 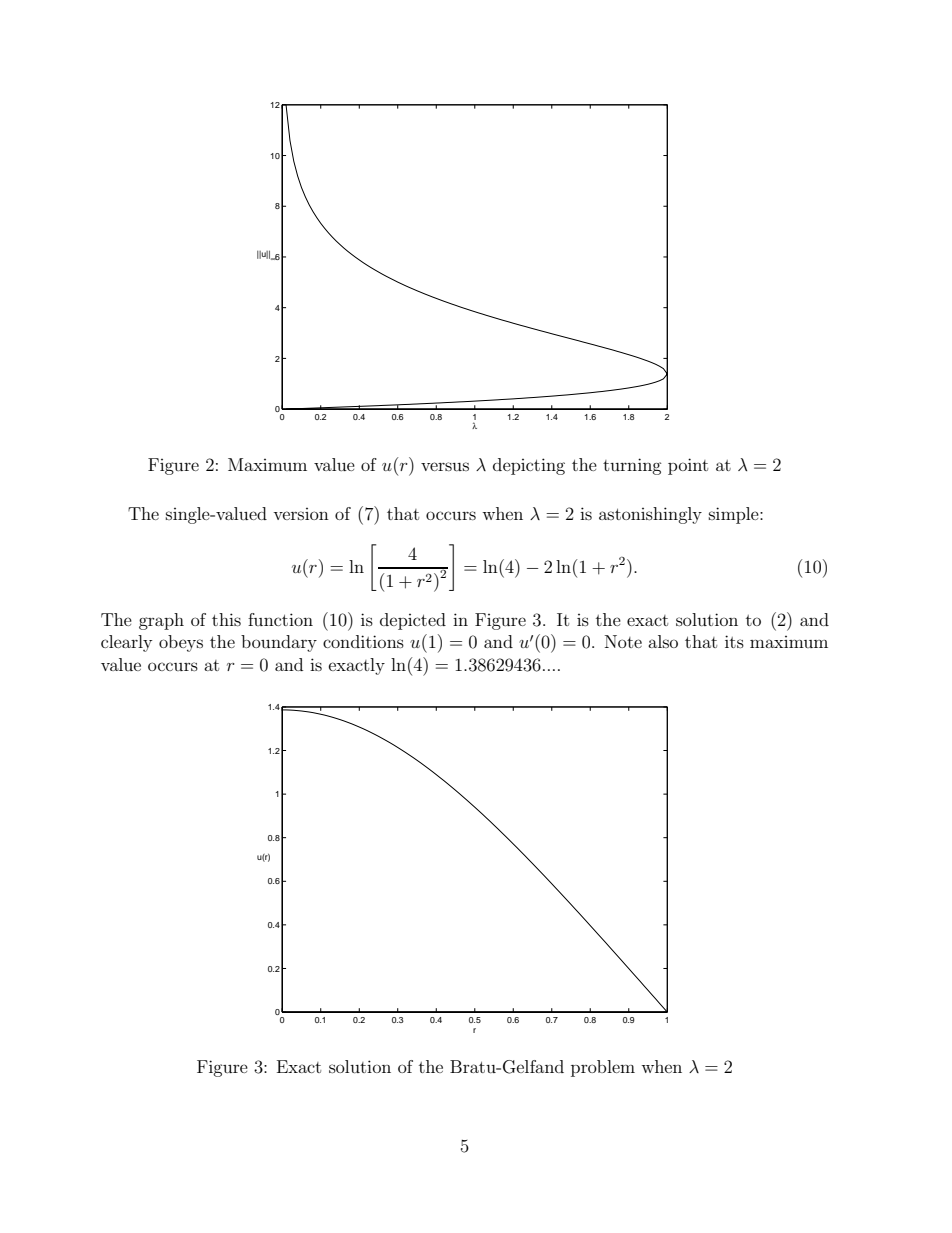 What do you see at coordinates (688, 466) in the page?
I see `point` at bounding box center [688, 466].
